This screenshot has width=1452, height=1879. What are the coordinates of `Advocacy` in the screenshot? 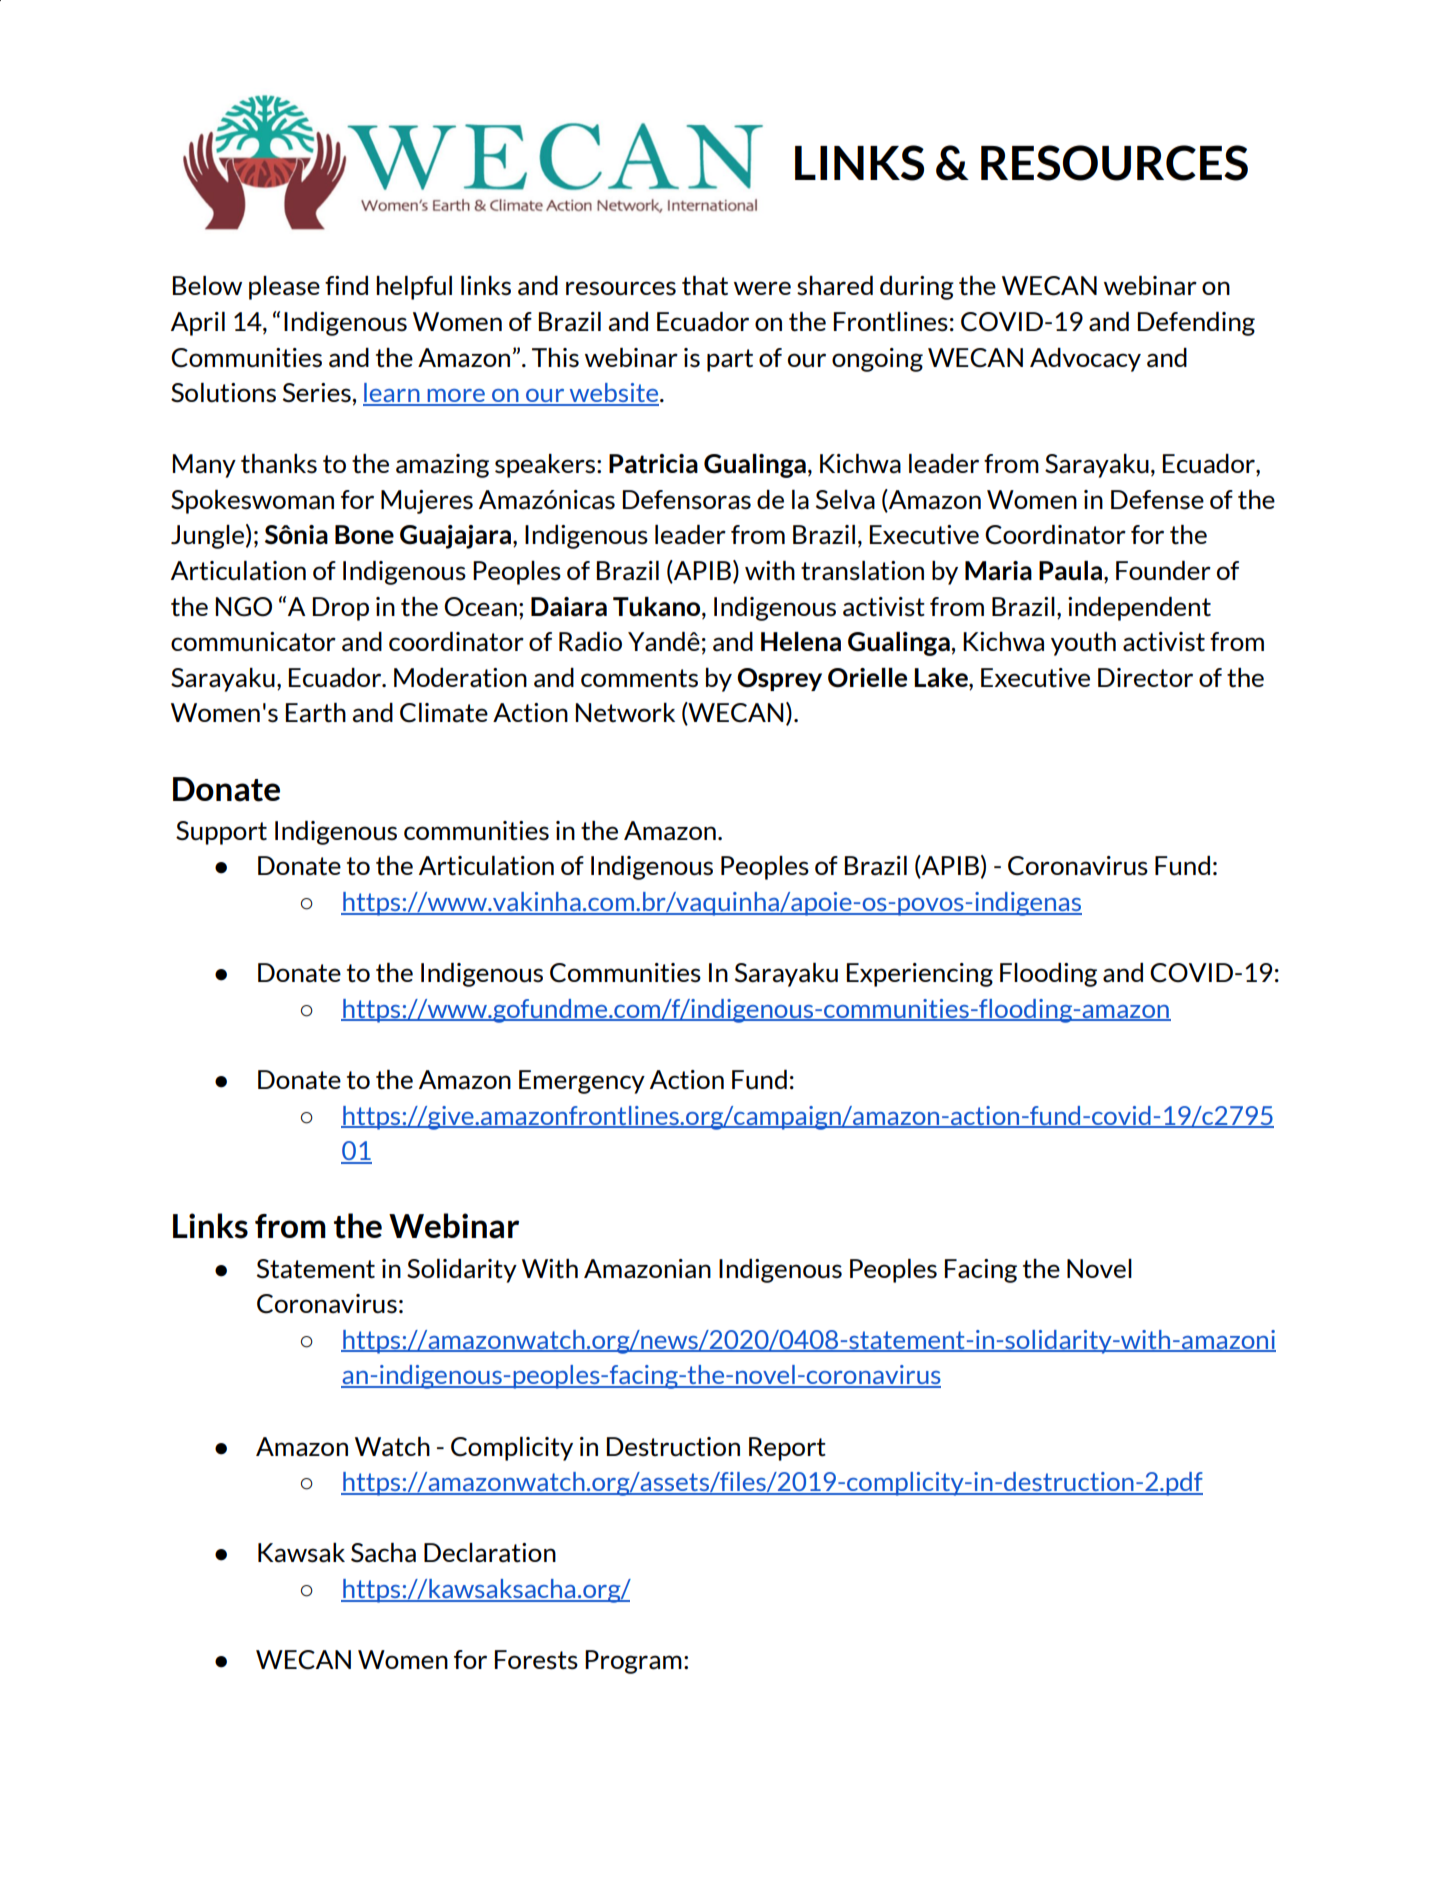 It's located at (1085, 360).
